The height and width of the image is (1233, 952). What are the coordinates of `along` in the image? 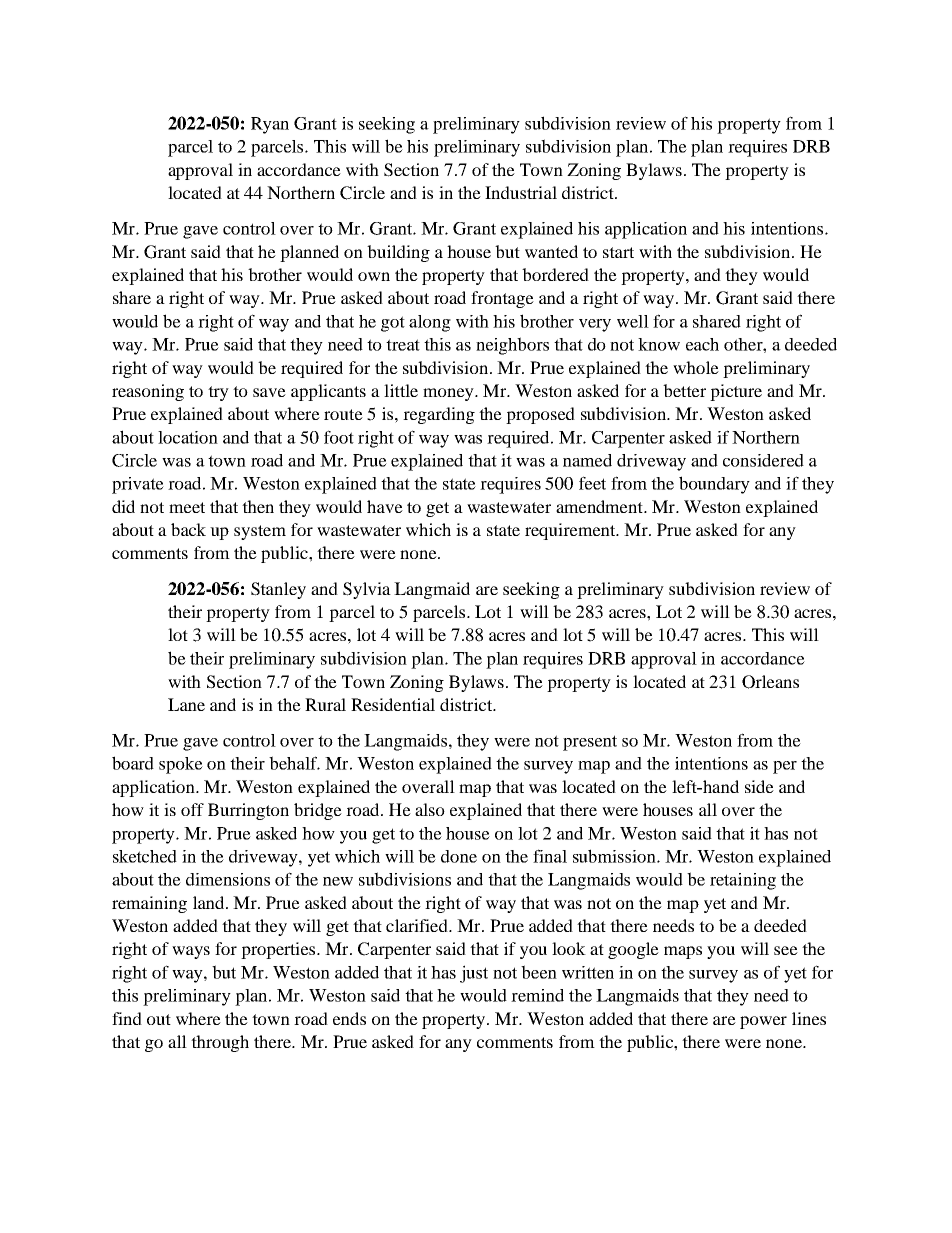 It's located at (430, 323).
